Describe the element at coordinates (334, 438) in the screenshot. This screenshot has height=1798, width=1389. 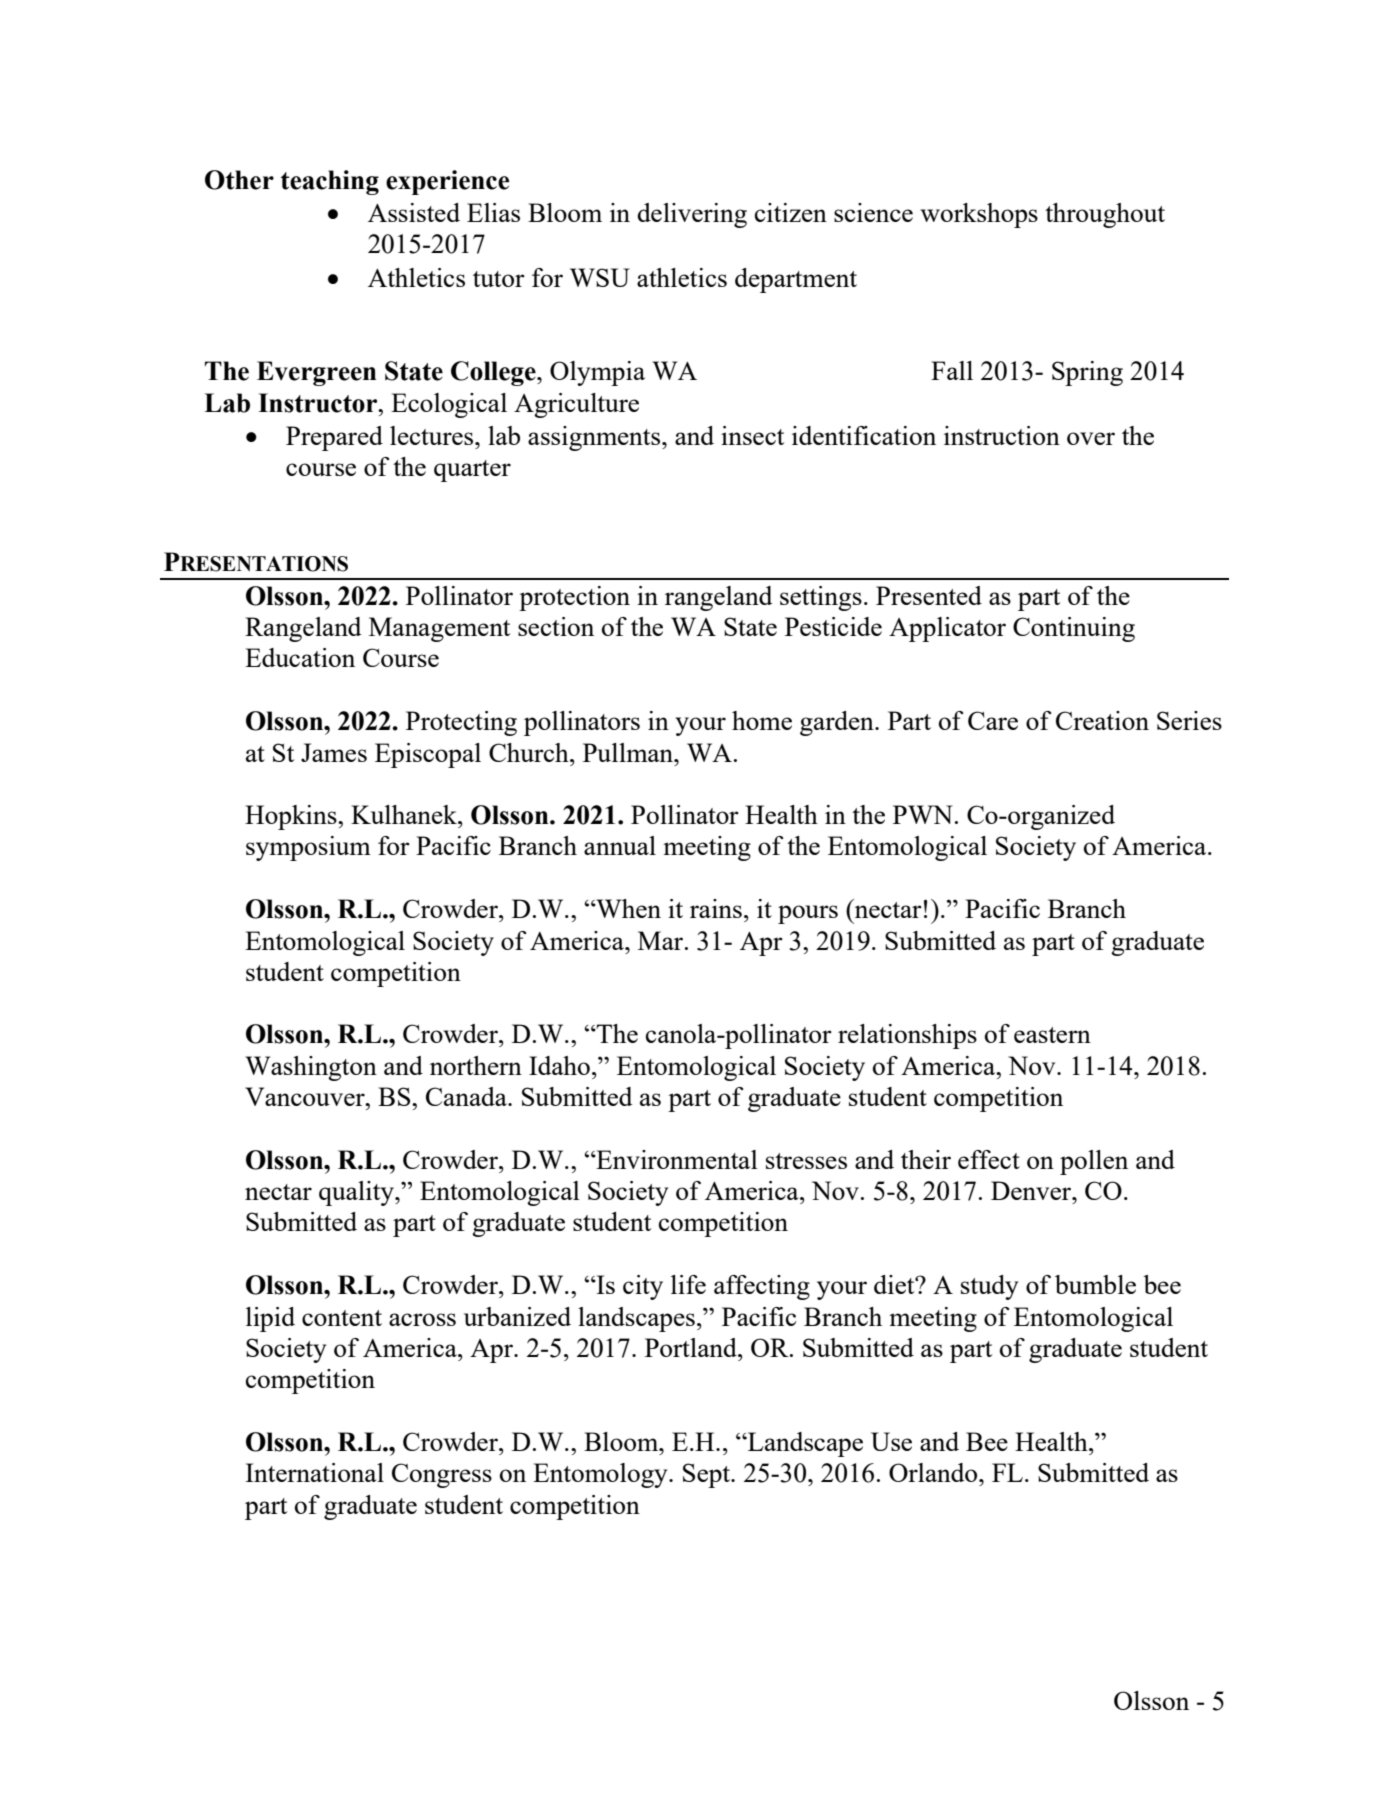
I see `Prepared` at that location.
